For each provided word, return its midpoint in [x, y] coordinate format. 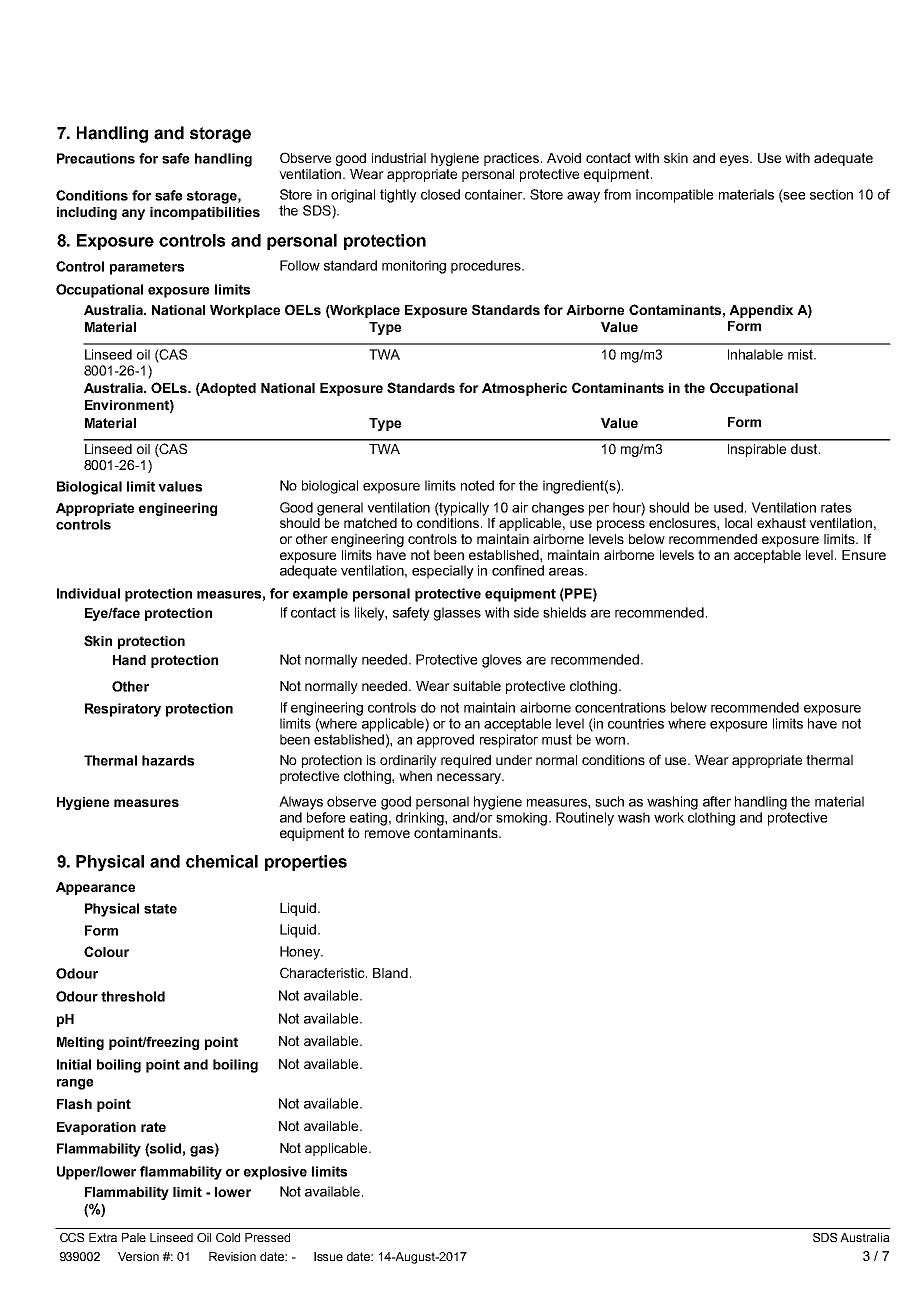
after [717, 801]
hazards [168, 760]
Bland [390, 973]
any [133, 214]
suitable [477, 686]
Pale [134, 1237]
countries [636, 723]
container [495, 194]
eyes [735, 160]
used [730, 507]
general [340, 509]
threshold [133, 996]
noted [477, 485]
